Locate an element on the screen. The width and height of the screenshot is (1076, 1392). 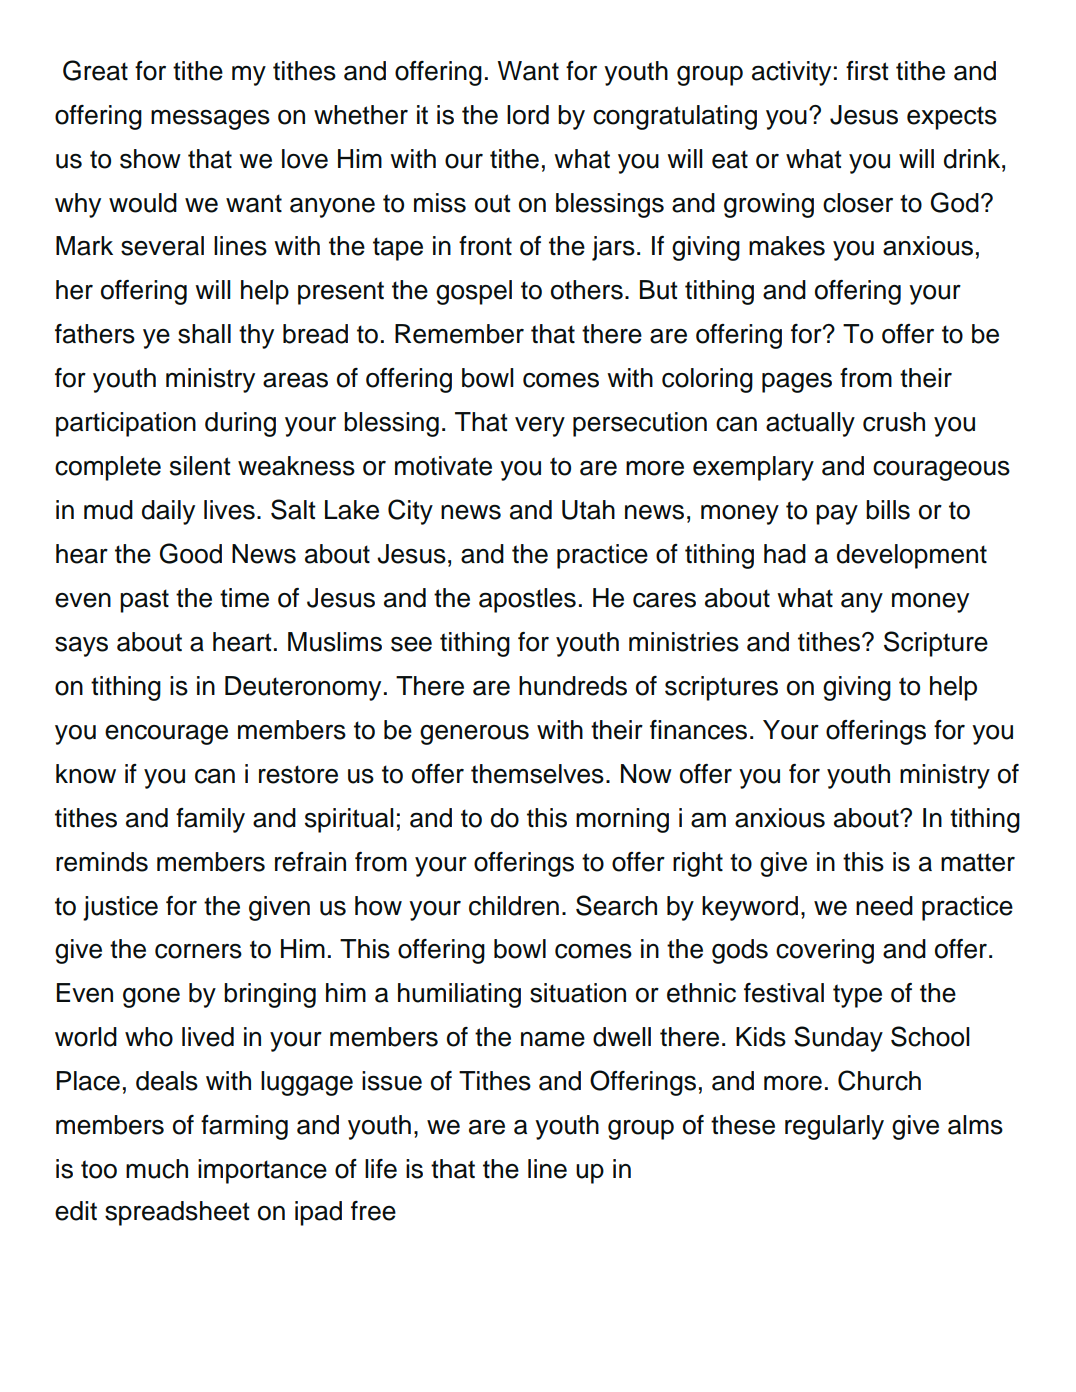
lord is located at coordinates (528, 115).
